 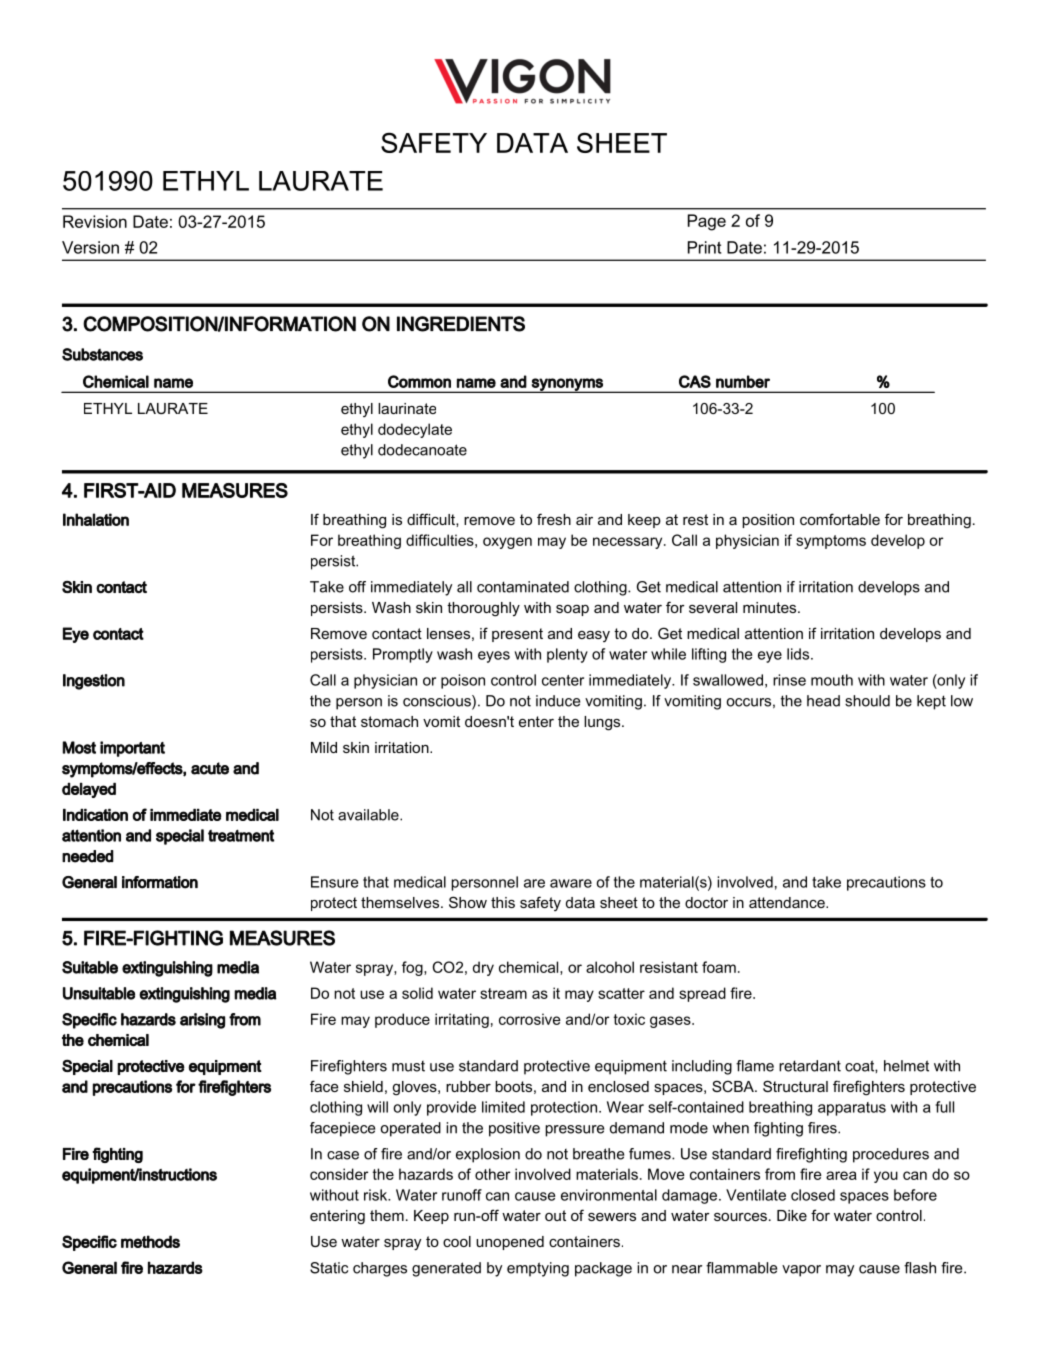 What do you see at coordinates (554, 519) in the image?
I see `fresh` at bounding box center [554, 519].
